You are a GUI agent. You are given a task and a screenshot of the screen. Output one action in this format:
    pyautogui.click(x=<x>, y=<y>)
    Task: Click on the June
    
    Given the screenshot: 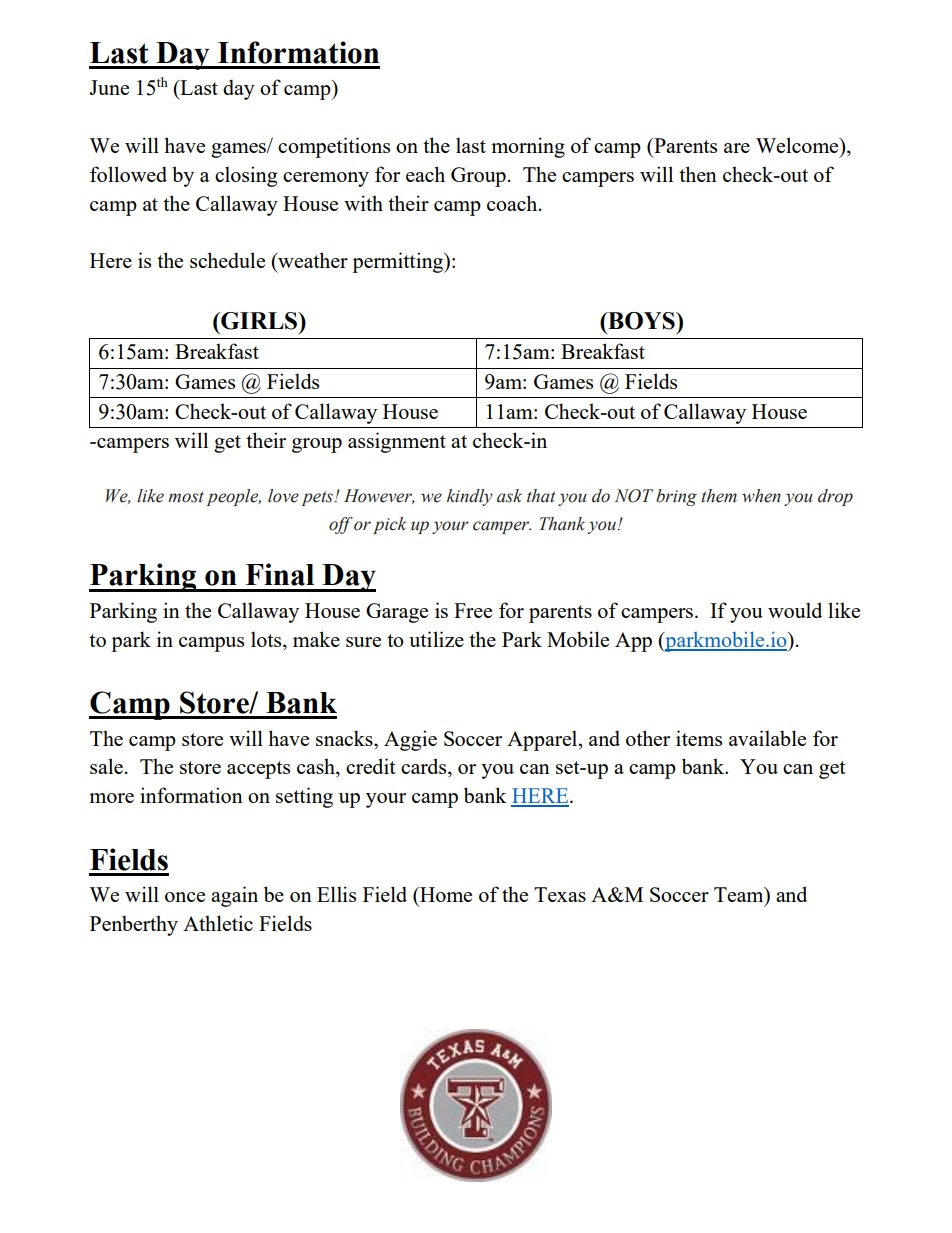 What is the action you would take?
    pyautogui.click(x=109, y=87)
